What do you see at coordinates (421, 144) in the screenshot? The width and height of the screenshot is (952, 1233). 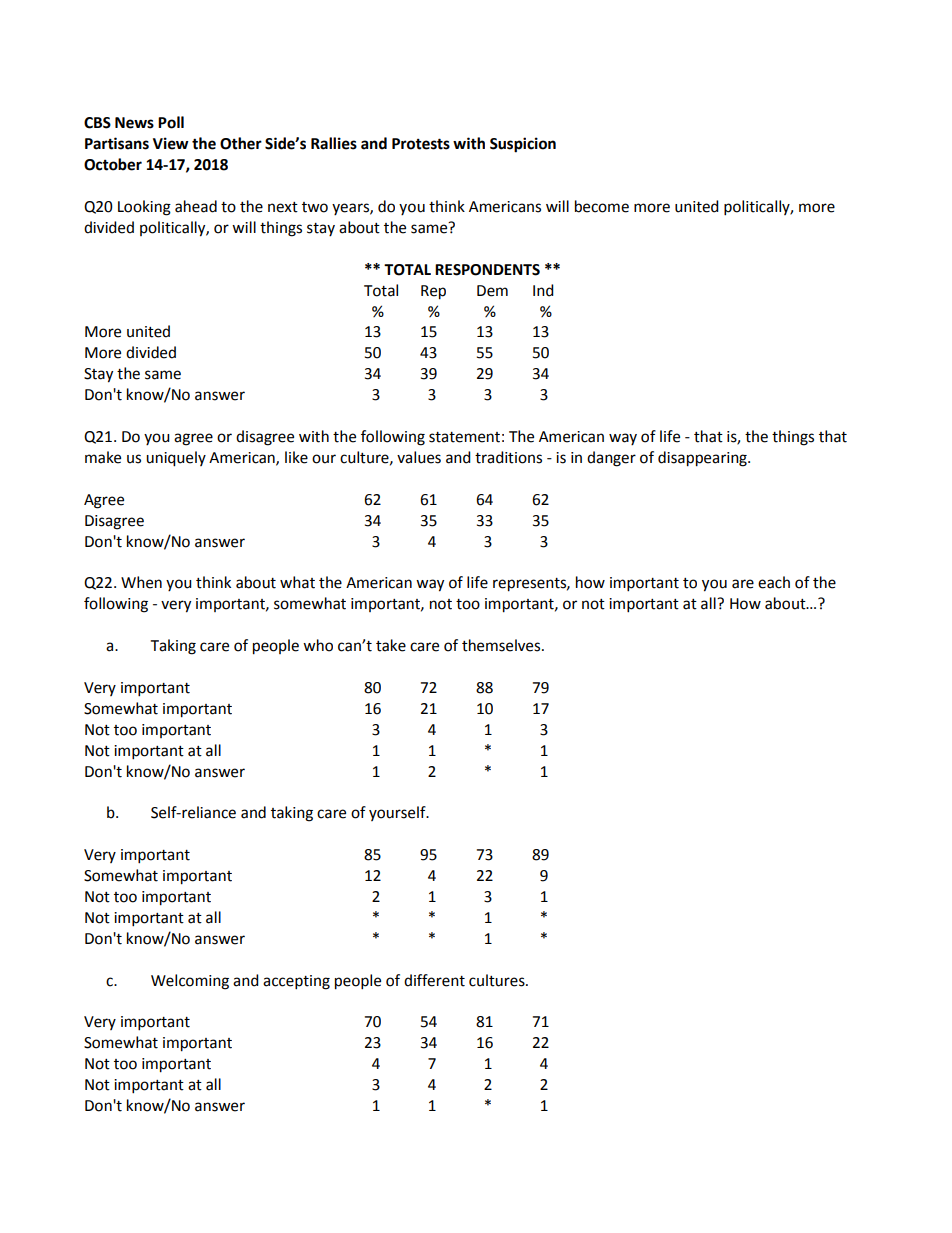 I see `Protests` at bounding box center [421, 144].
